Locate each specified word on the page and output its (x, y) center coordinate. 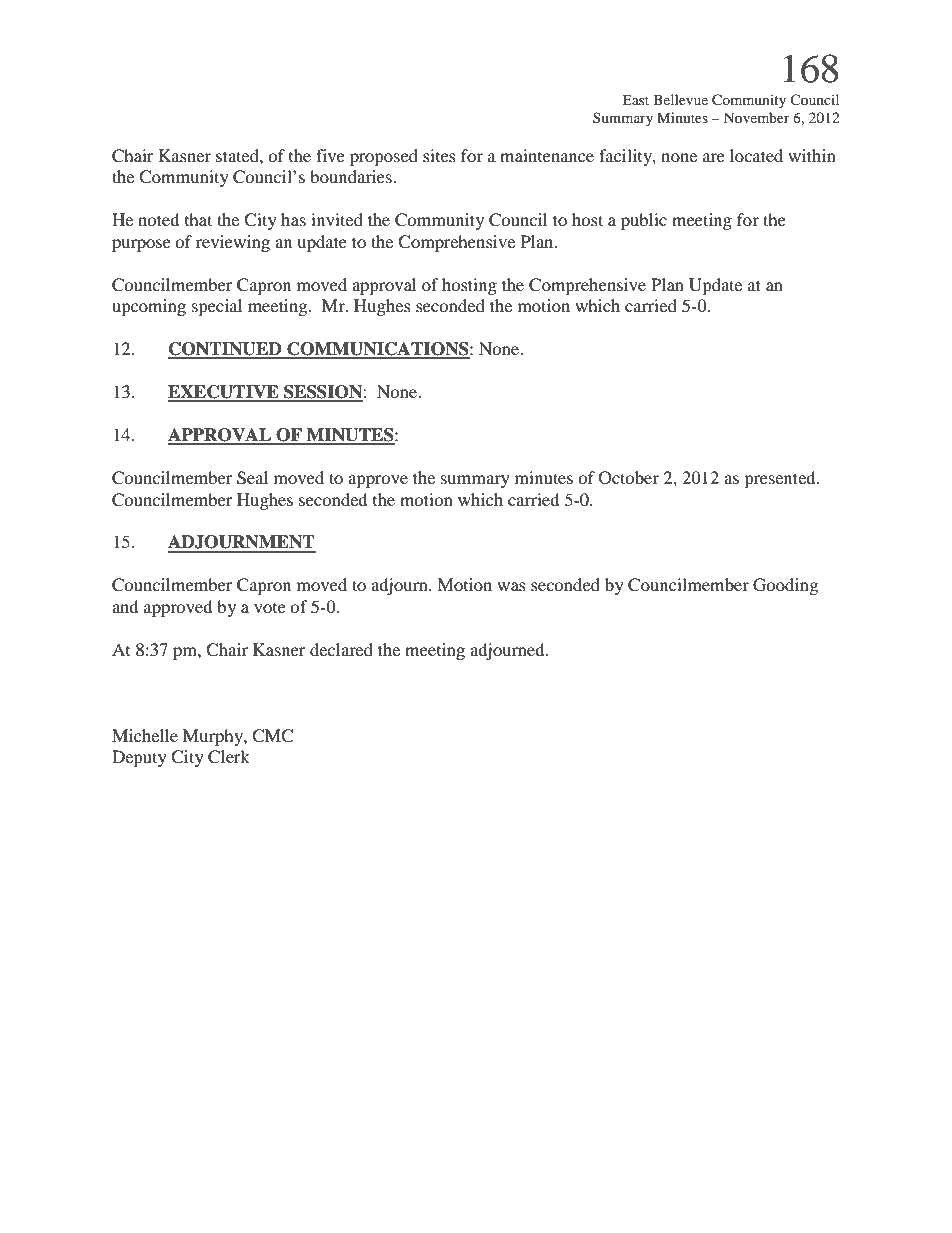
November (757, 117)
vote (270, 608)
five (330, 155)
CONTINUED (226, 350)
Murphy (214, 737)
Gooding (785, 586)
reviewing (233, 243)
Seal (252, 478)
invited (337, 219)
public (644, 221)
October (629, 478)
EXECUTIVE (224, 393)
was (511, 586)
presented (781, 479)
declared (341, 649)
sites (439, 155)
